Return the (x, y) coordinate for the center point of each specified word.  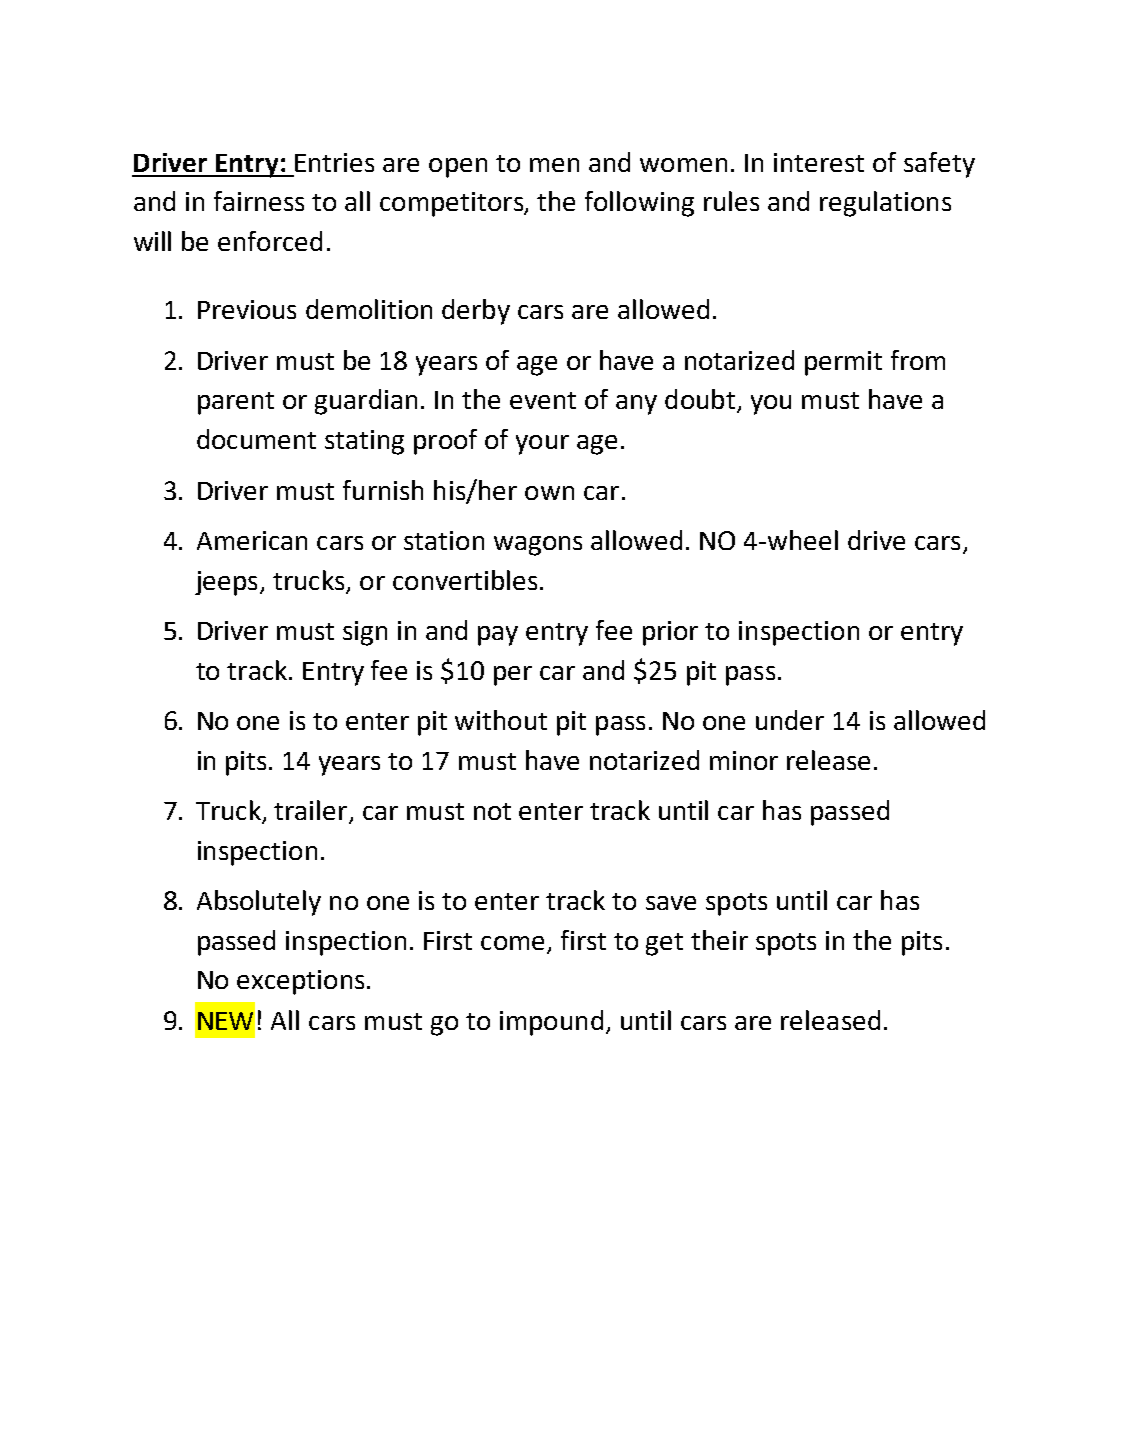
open (458, 168)
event (543, 400)
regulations (885, 204)
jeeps (226, 583)
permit (843, 363)
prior (670, 633)
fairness (259, 201)
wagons (538, 546)
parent (236, 403)
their (719, 940)
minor (744, 760)
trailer (312, 811)
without (501, 720)
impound (551, 1023)
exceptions (300, 982)
